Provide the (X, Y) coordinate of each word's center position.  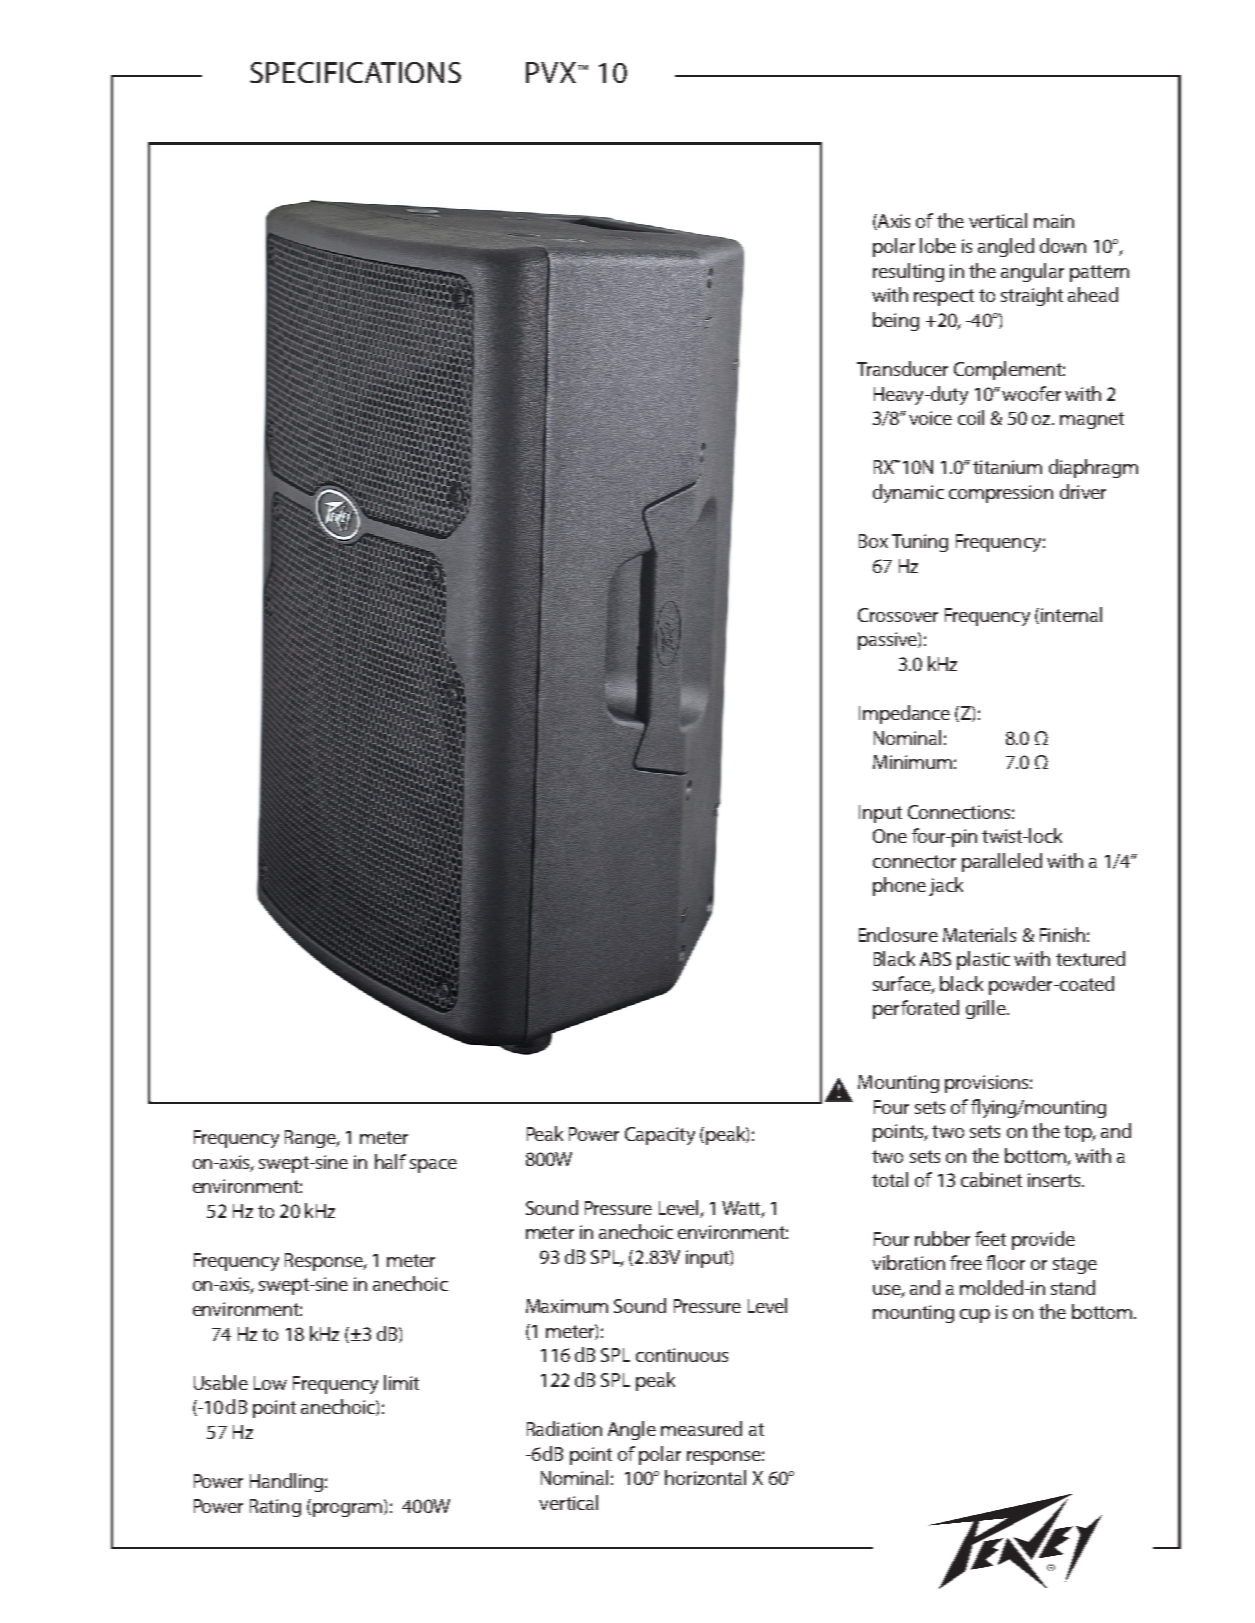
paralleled (1002, 862)
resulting (908, 272)
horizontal (705, 1477)
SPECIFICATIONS (355, 72)
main (1054, 221)
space (433, 1166)
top (1079, 1133)
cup (975, 1316)
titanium (1007, 467)
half (390, 1161)
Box (873, 541)
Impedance (904, 714)
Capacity (660, 1136)
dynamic (908, 493)
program (349, 1508)
